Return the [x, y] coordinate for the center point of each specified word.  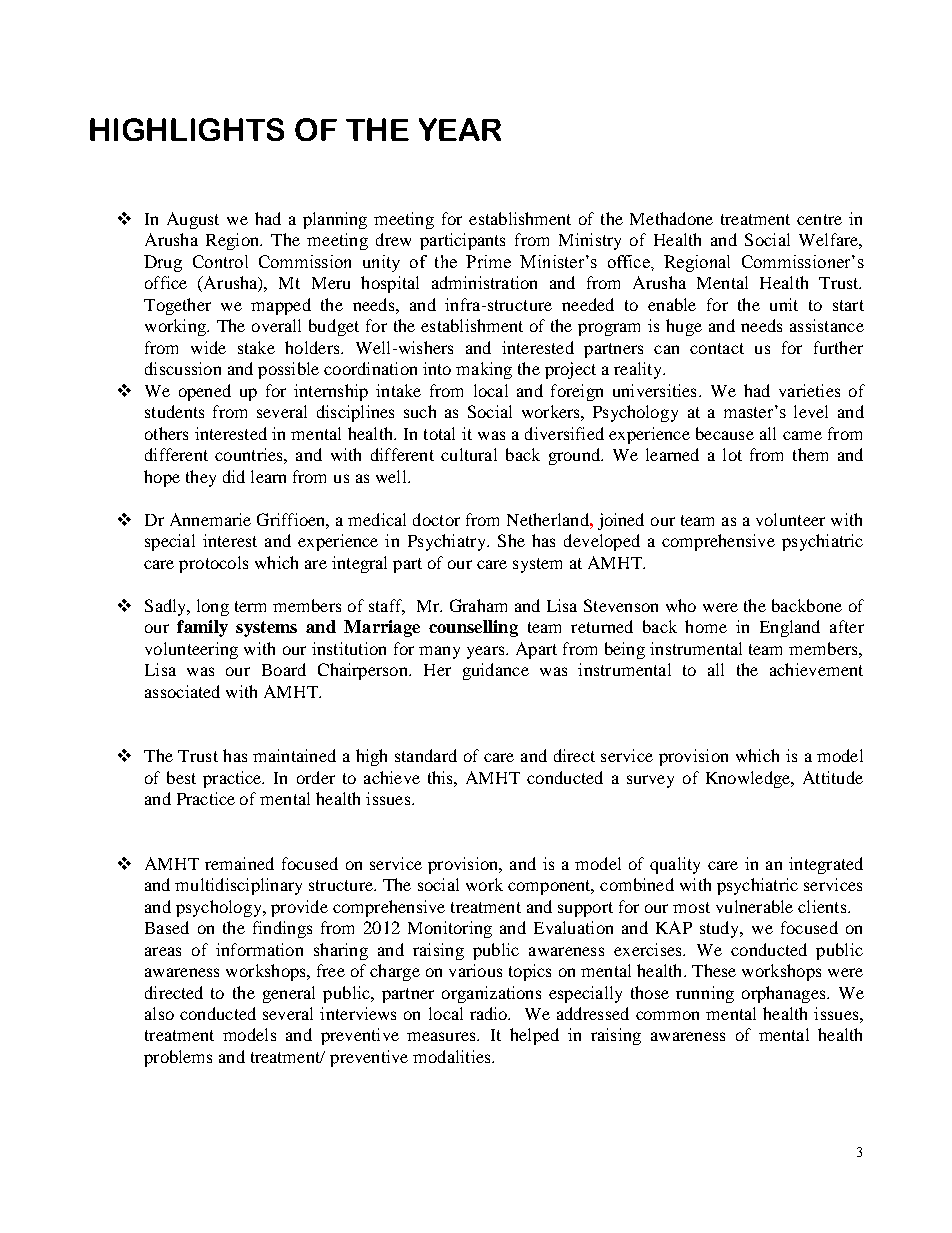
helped [534, 1036]
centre [819, 219]
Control [220, 261]
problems [178, 1058]
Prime [488, 261]
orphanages [785, 994]
